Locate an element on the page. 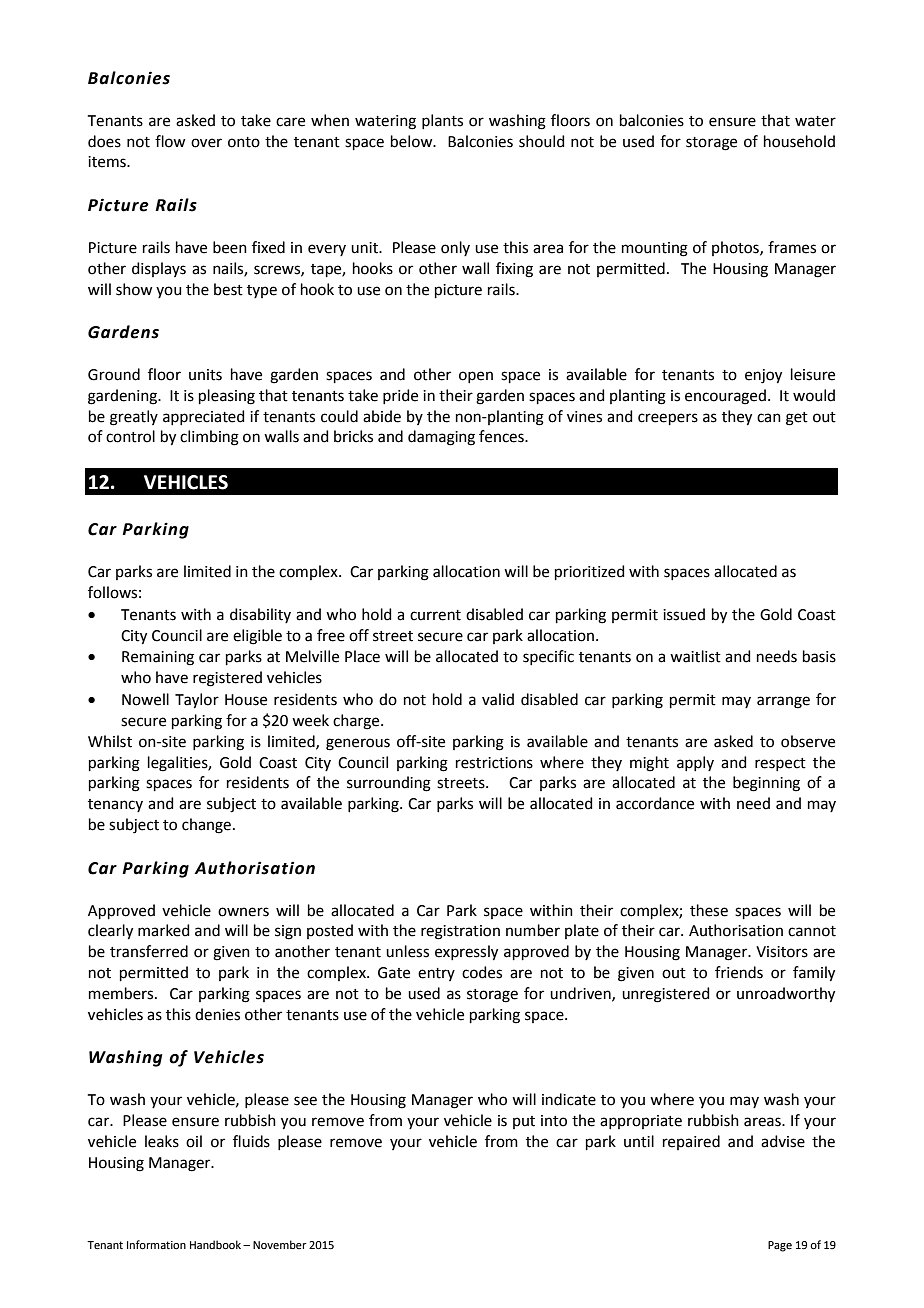  get is located at coordinates (797, 419).
